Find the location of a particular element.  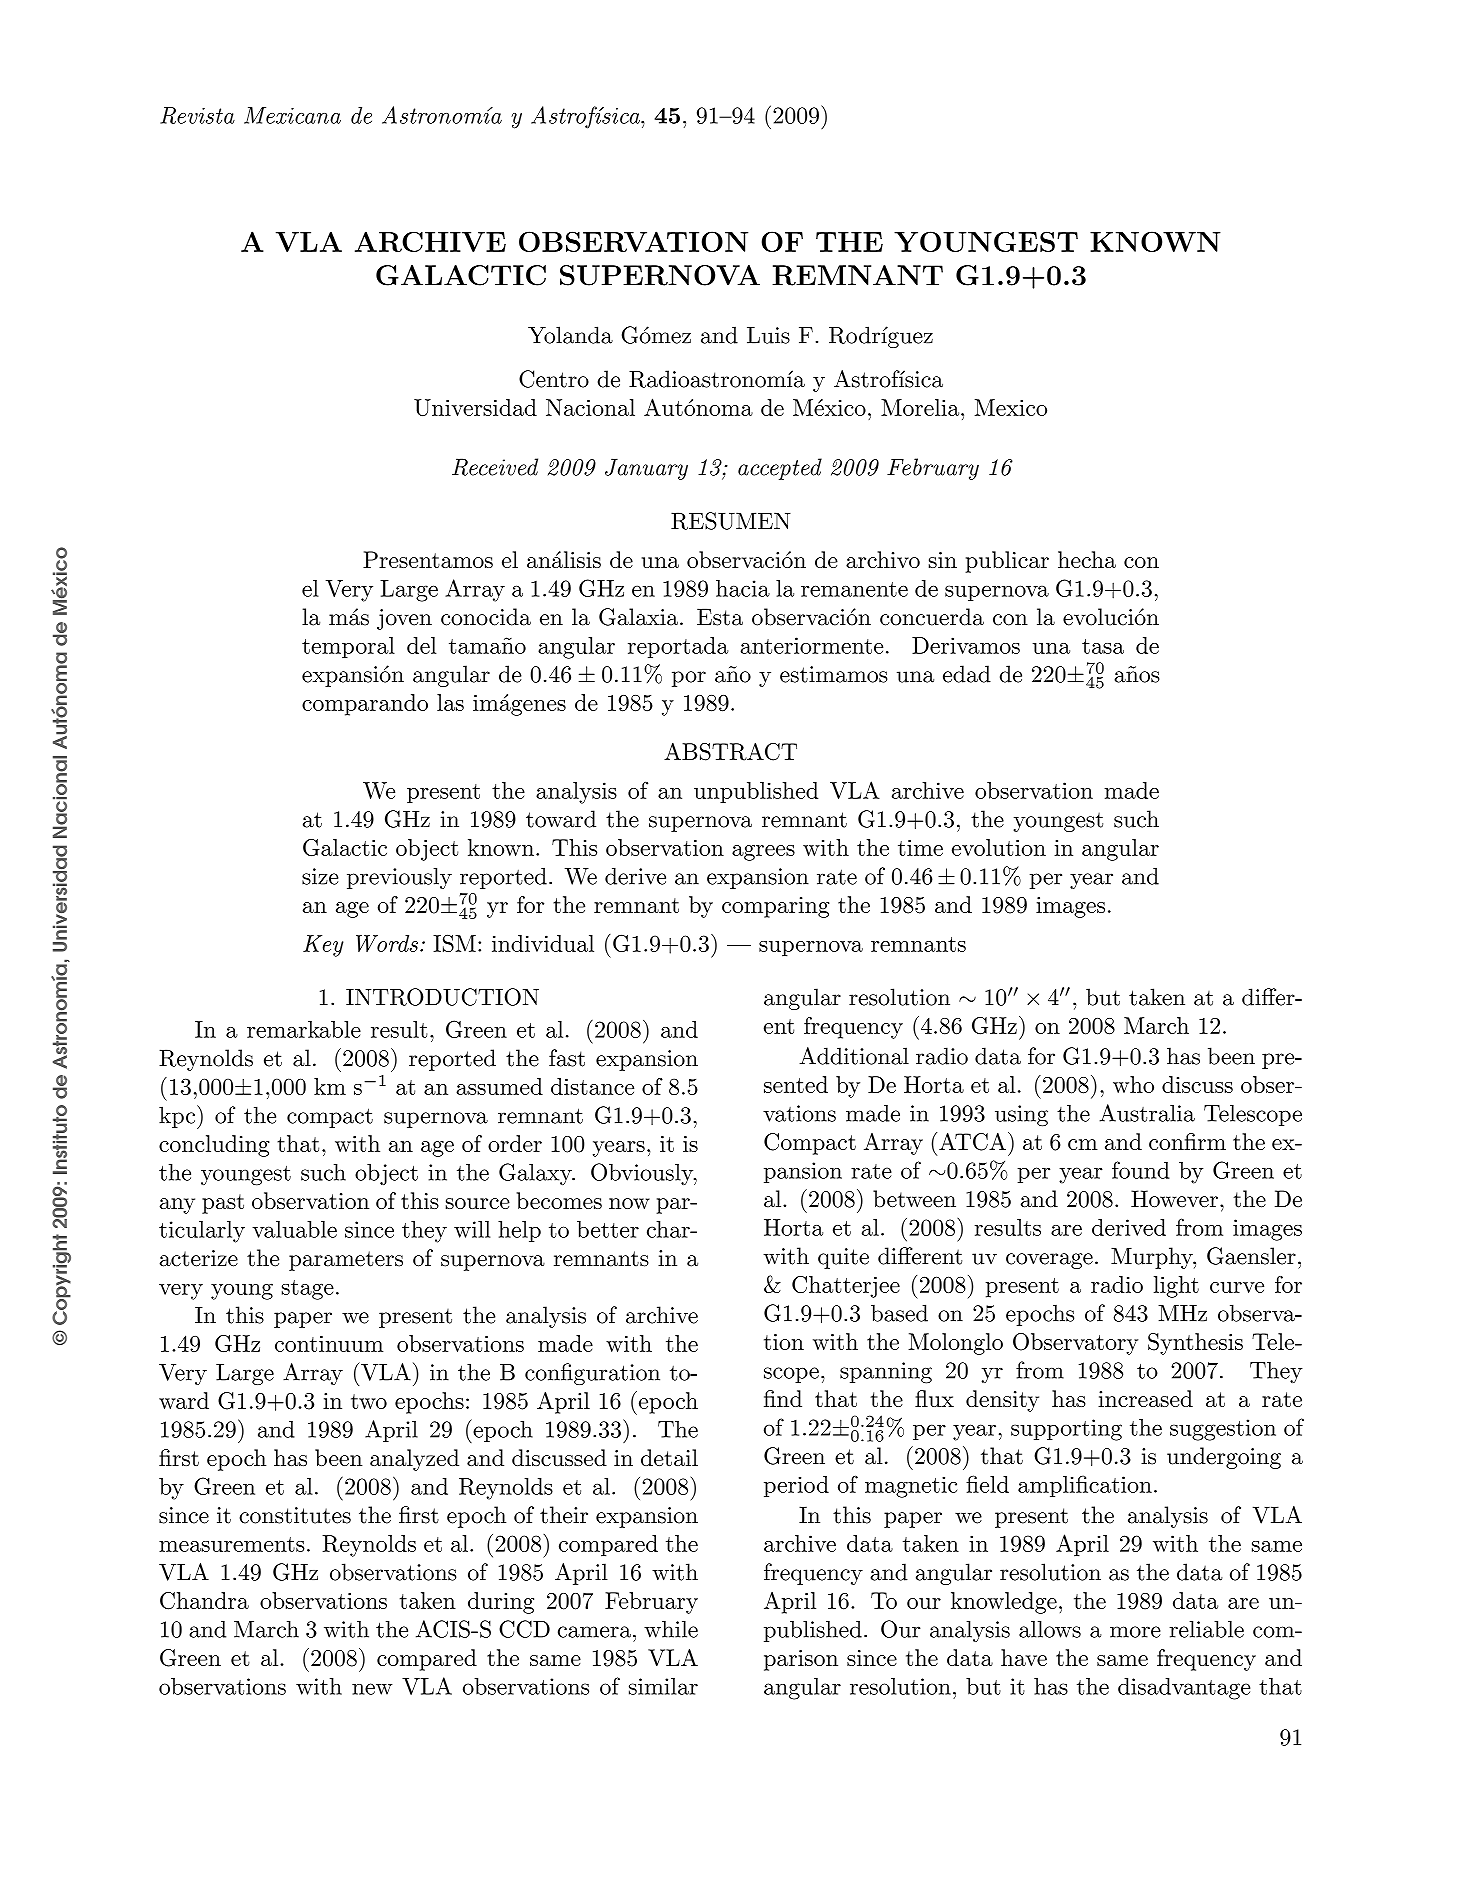

Luis is located at coordinates (768, 335).
